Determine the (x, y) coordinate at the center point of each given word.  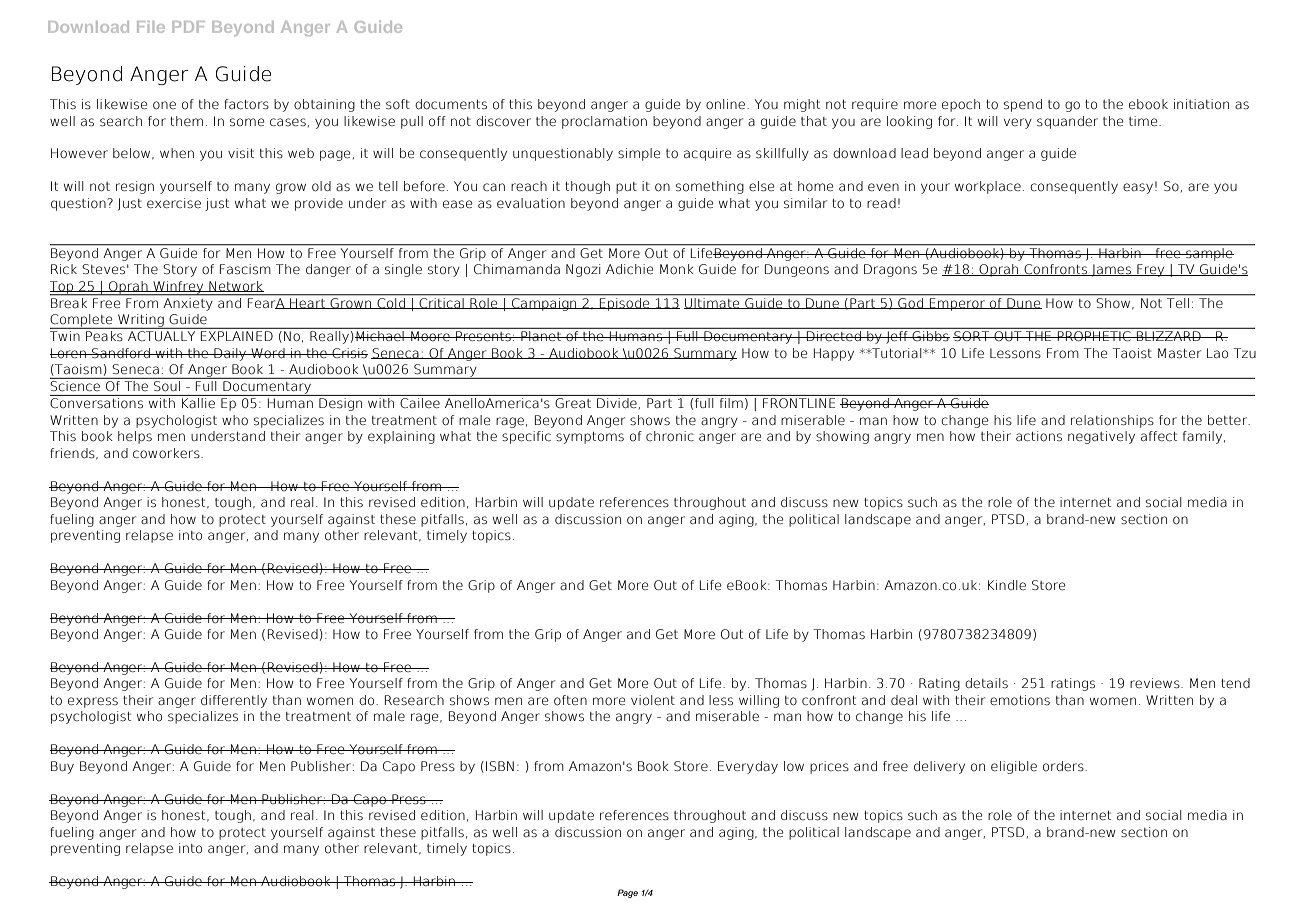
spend (1023, 105)
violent (653, 700)
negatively (1101, 437)
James (1111, 270)
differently (234, 701)
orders (1064, 766)
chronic (670, 436)
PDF (188, 27)
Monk (677, 269)
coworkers (167, 453)
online (727, 104)
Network (235, 286)
